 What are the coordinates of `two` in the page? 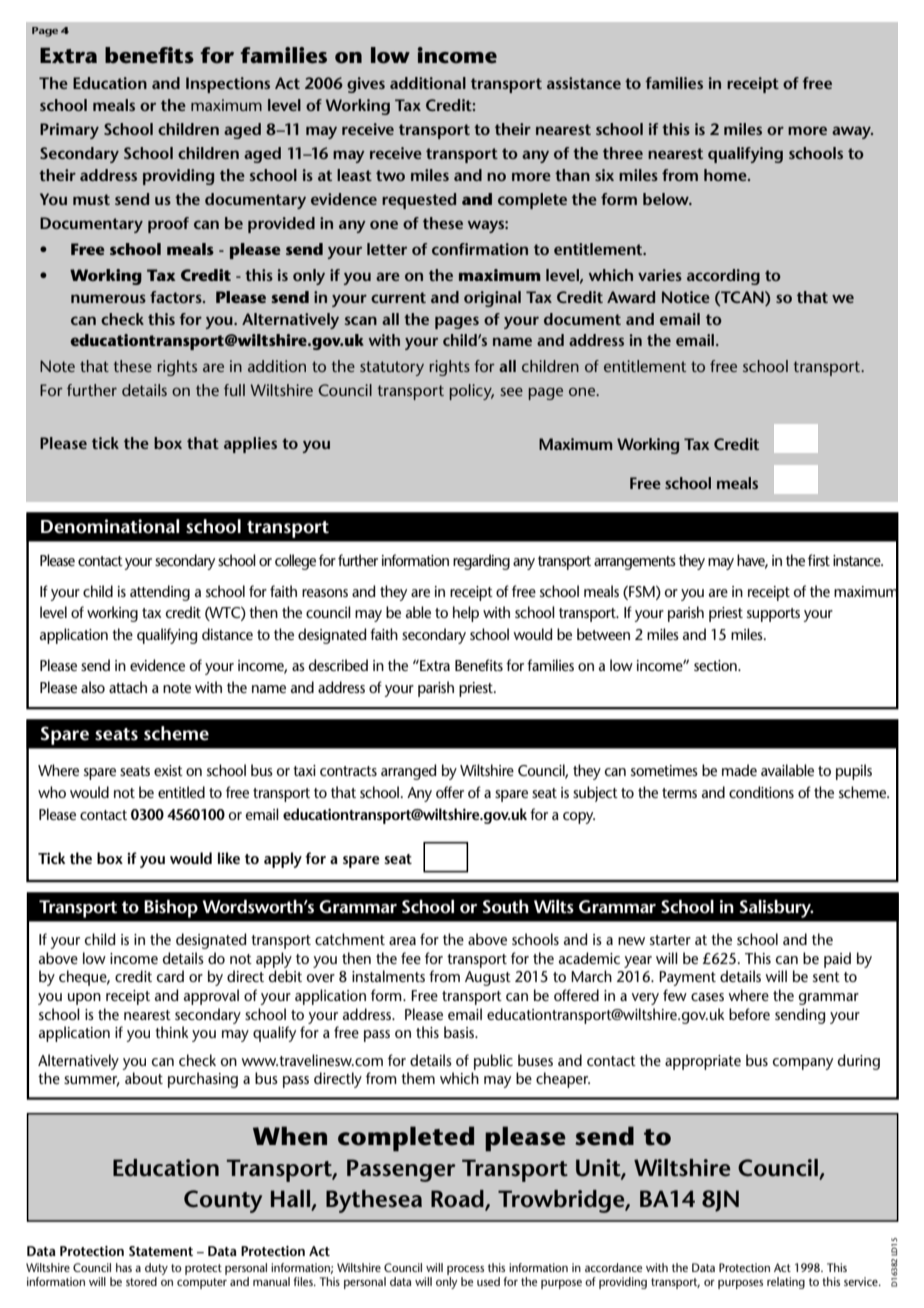 It's located at (390, 175).
